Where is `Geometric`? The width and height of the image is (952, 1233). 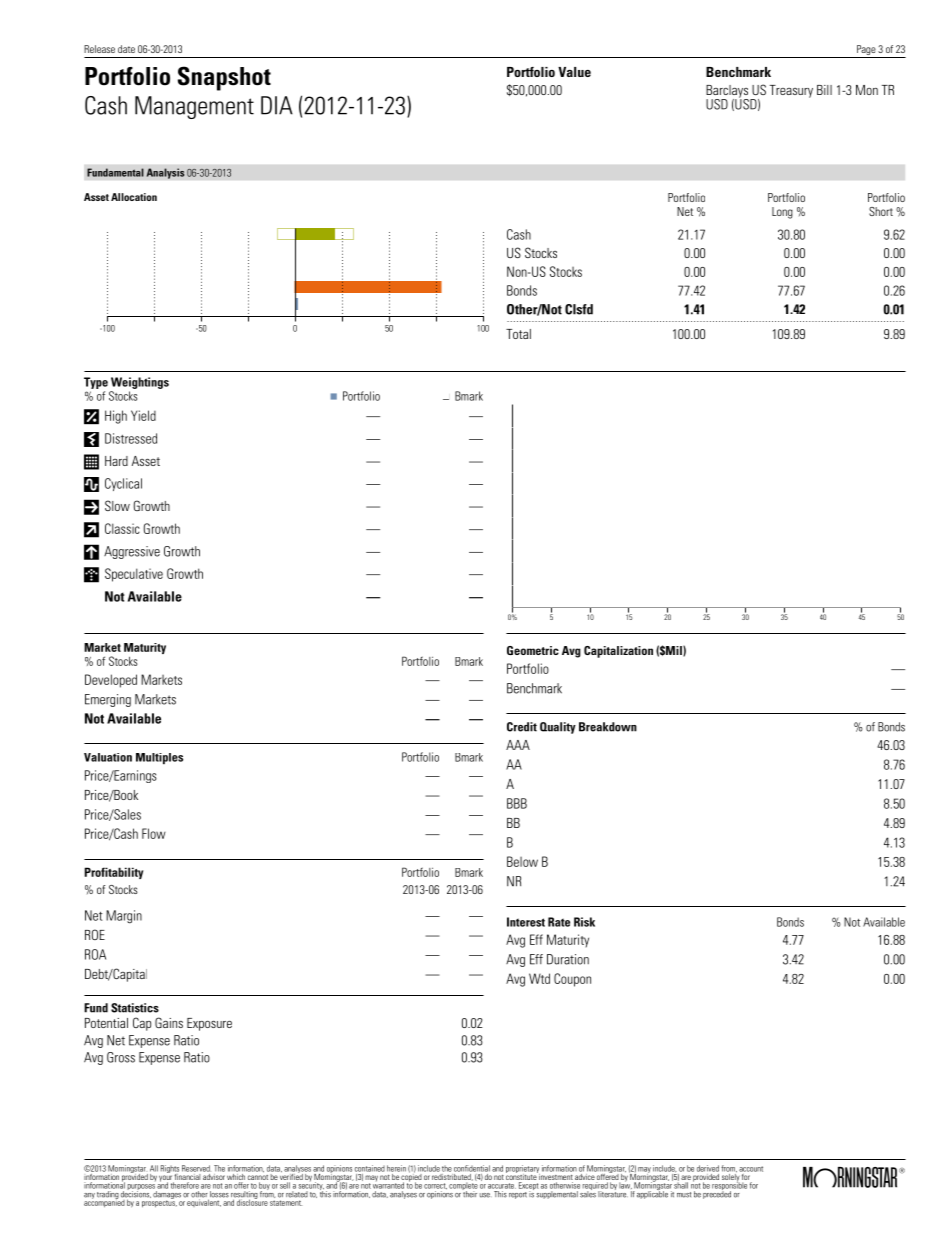
Geometric is located at coordinates (533, 650).
